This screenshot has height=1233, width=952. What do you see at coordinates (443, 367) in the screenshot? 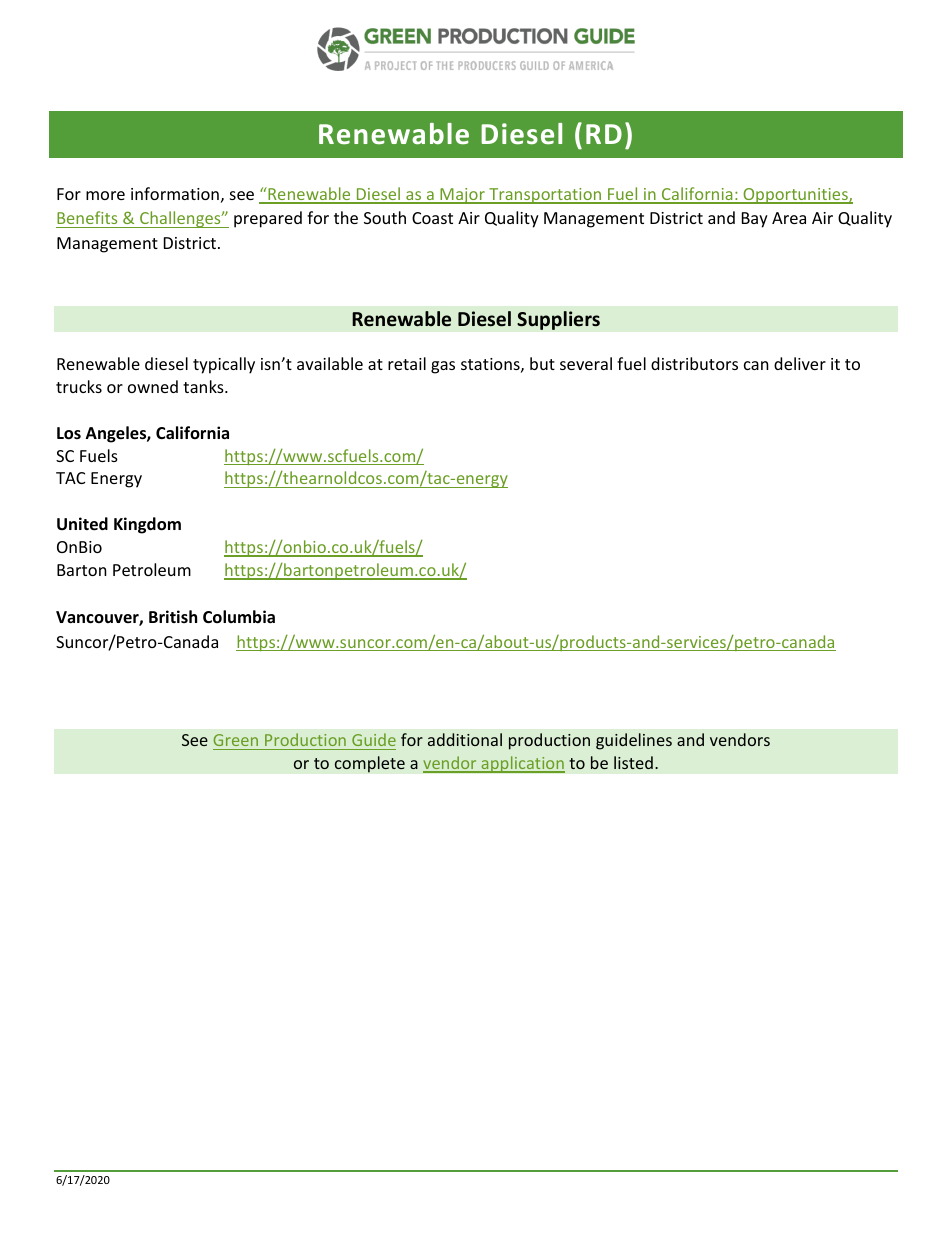
I see `gas` at bounding box center [443, 367].
